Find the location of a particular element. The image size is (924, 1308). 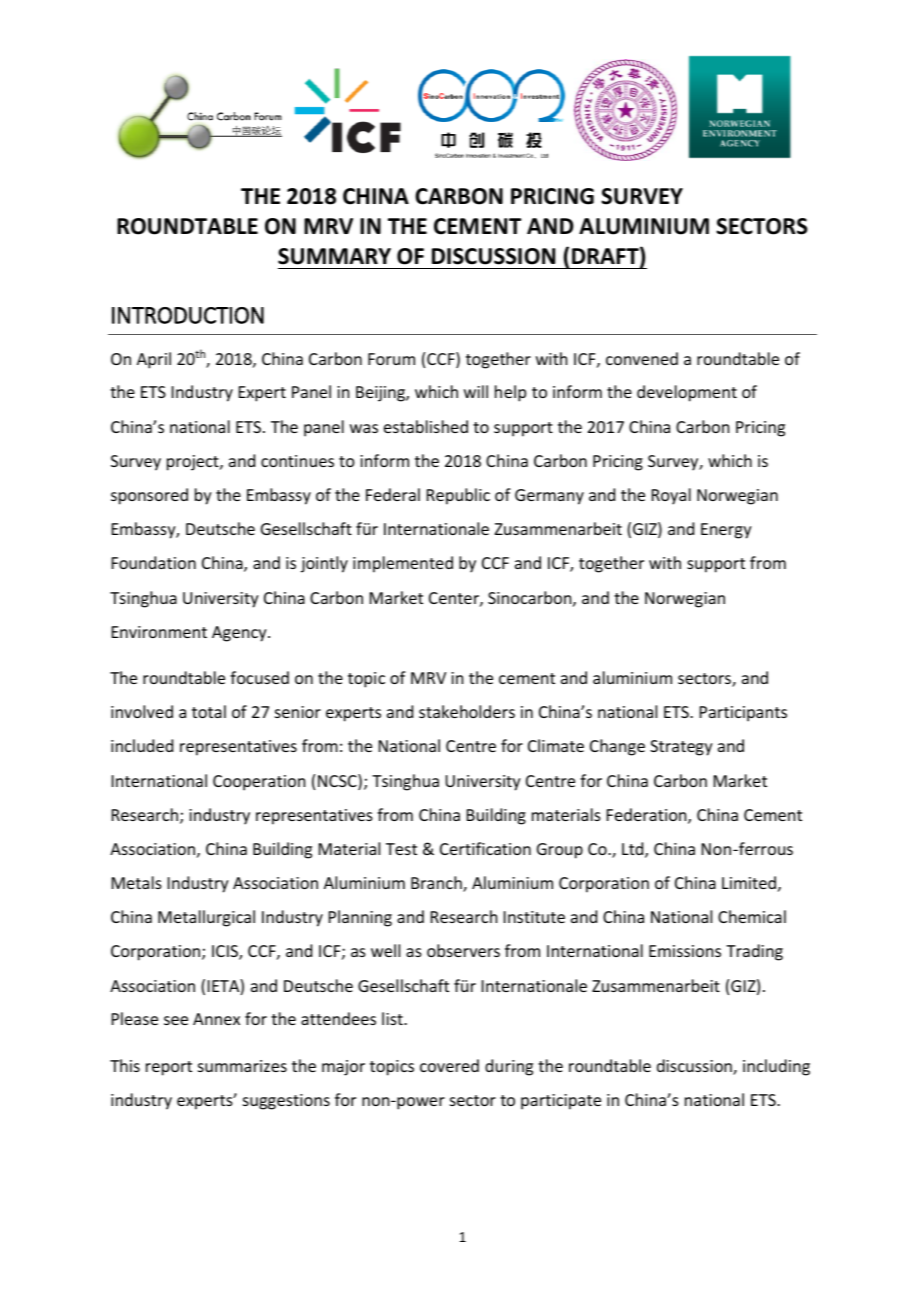

SUMMARY is located at coordinates (334, 256).
